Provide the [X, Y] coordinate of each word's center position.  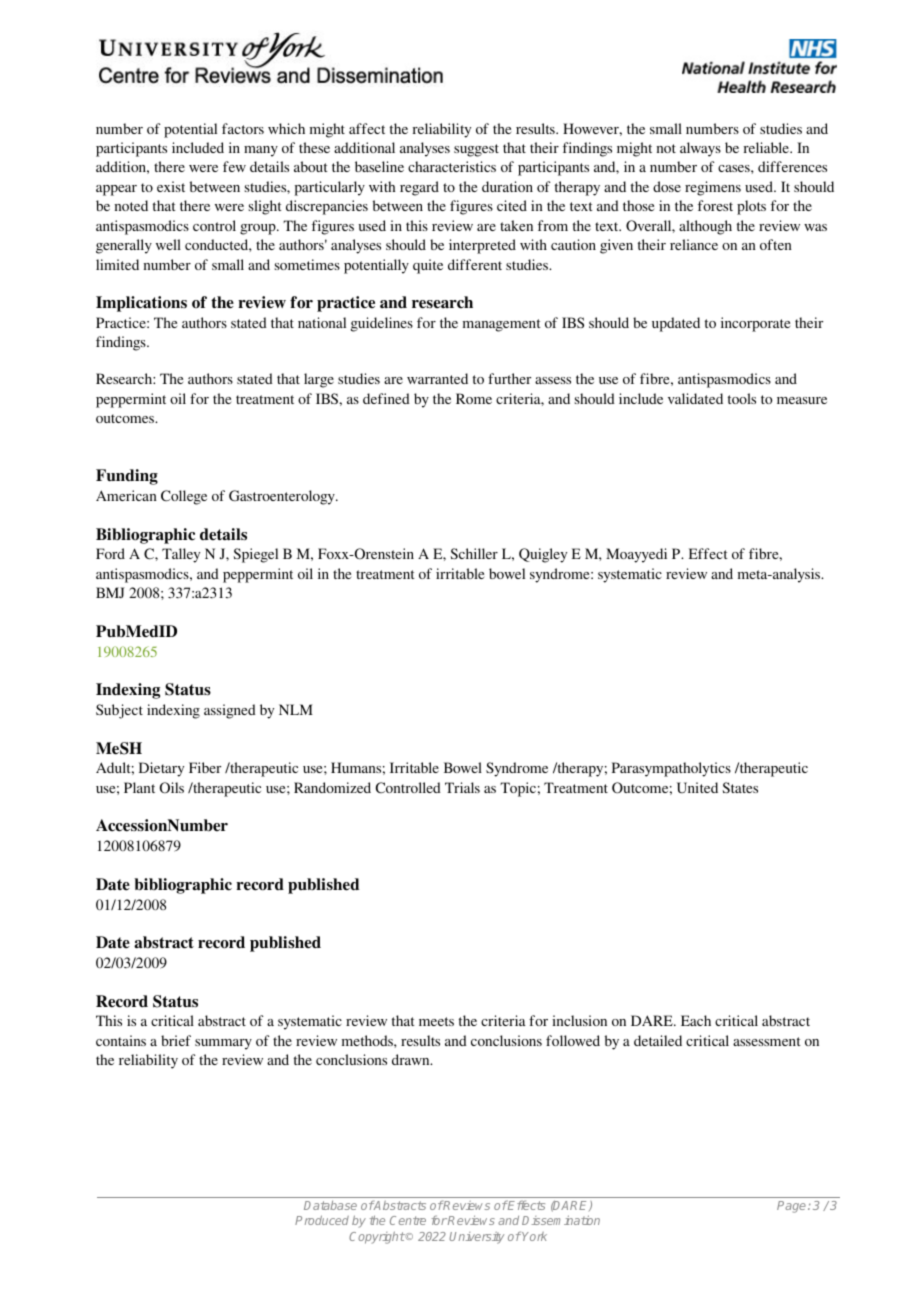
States [740, 787]
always [700, 149]
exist [171, 186]
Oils [172, 787]
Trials [462, 787]
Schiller [474, 553]
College [184, 497]
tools [742, 398]
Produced [322, 1220]
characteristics [452, 166]
